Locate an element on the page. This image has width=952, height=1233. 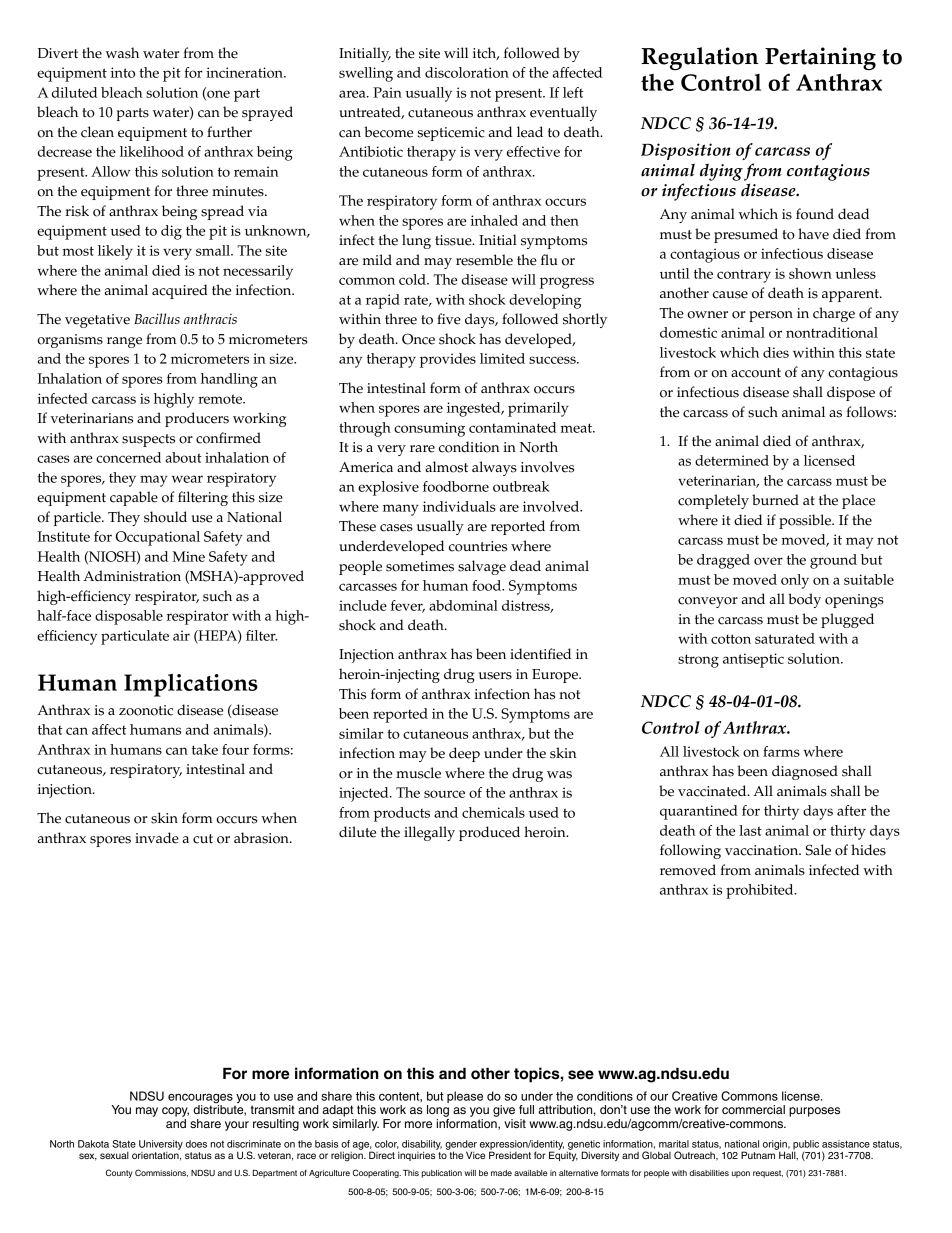
prohibited is located at coordinates (761, 891).
